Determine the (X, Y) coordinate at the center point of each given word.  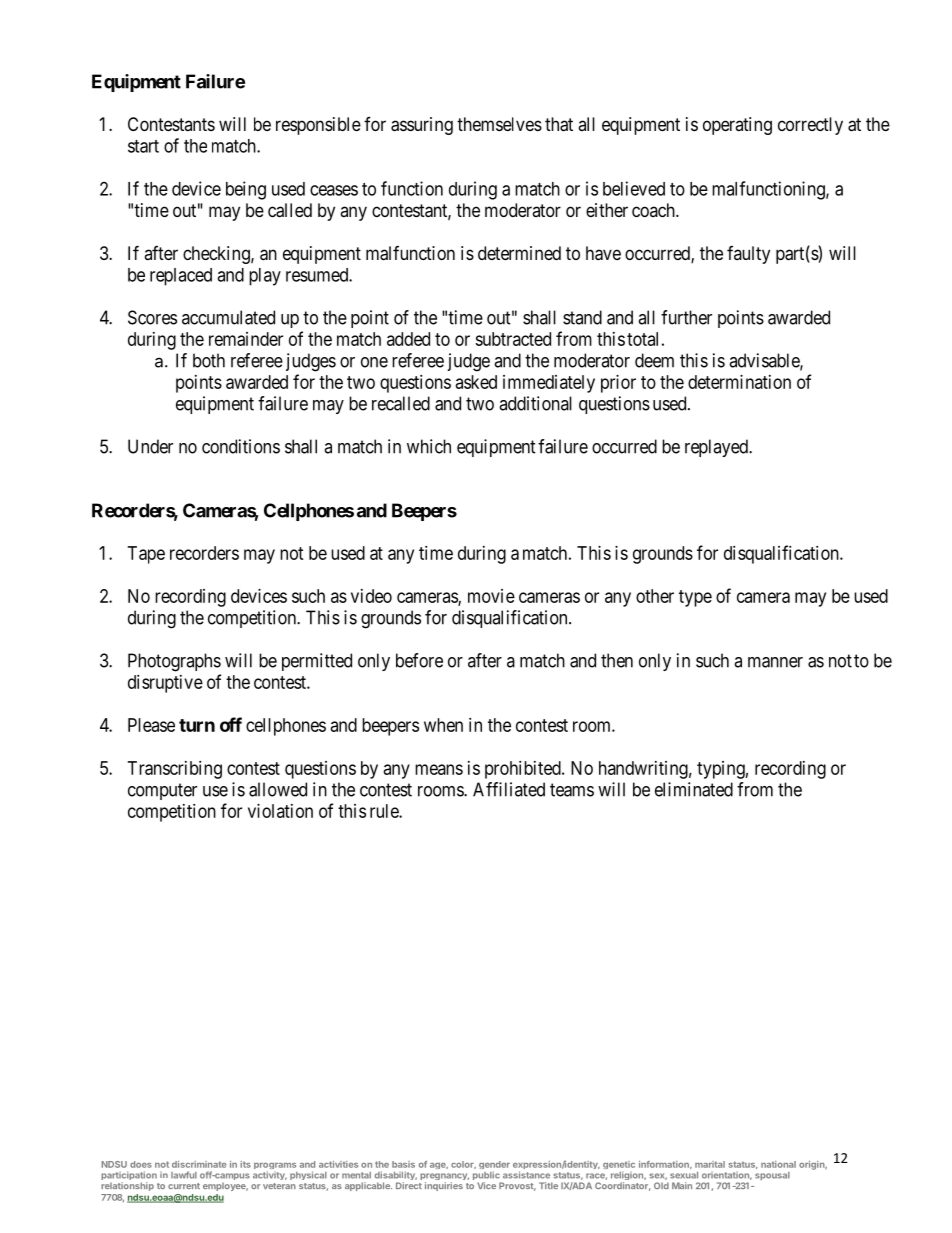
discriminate (199, 1164)
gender (494, 1166)
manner (775, 662)
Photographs (174, 662)
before (419, 660)
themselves (499, 124)
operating (737, 126)
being (246, 190)
